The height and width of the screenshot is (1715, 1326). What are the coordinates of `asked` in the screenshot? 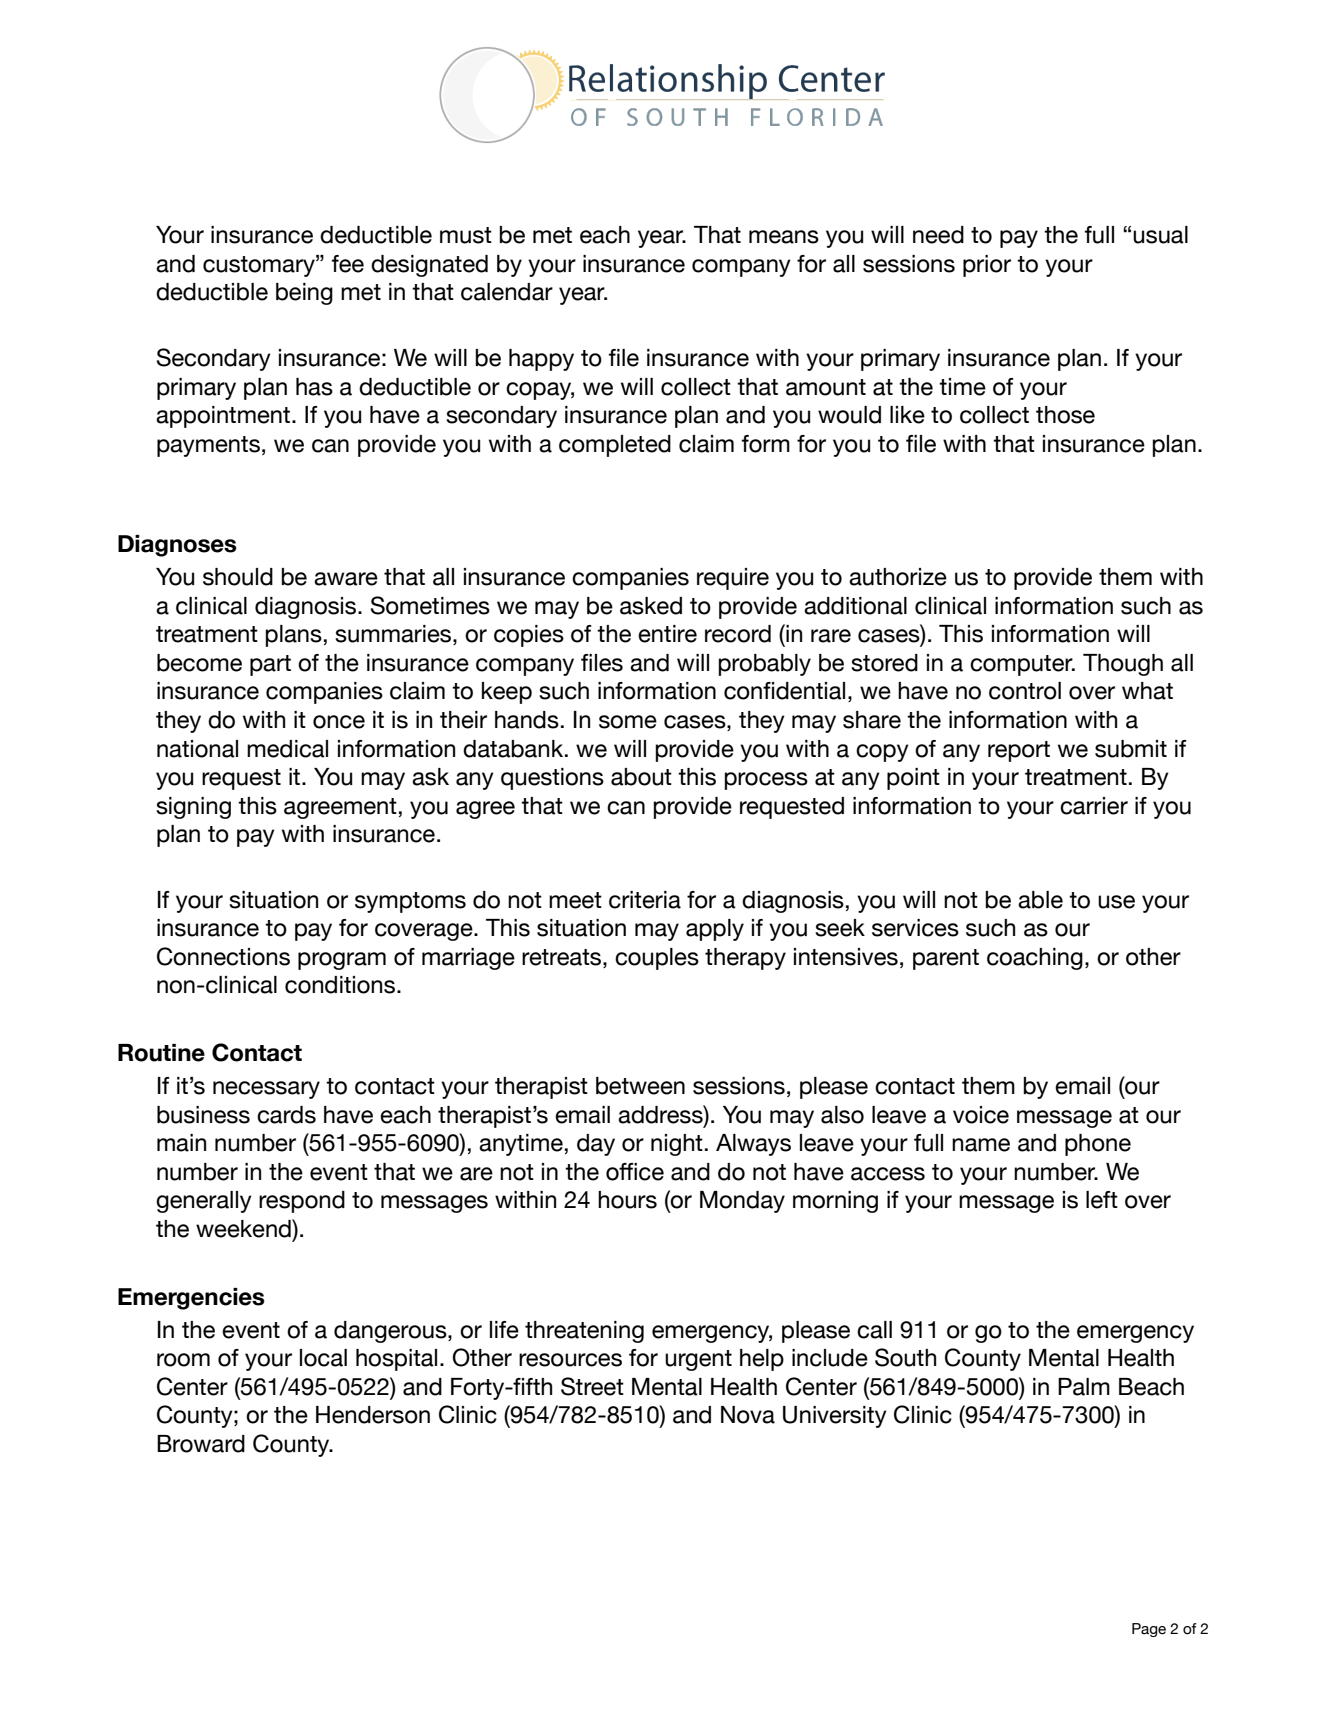 It's located at (651, 606).
